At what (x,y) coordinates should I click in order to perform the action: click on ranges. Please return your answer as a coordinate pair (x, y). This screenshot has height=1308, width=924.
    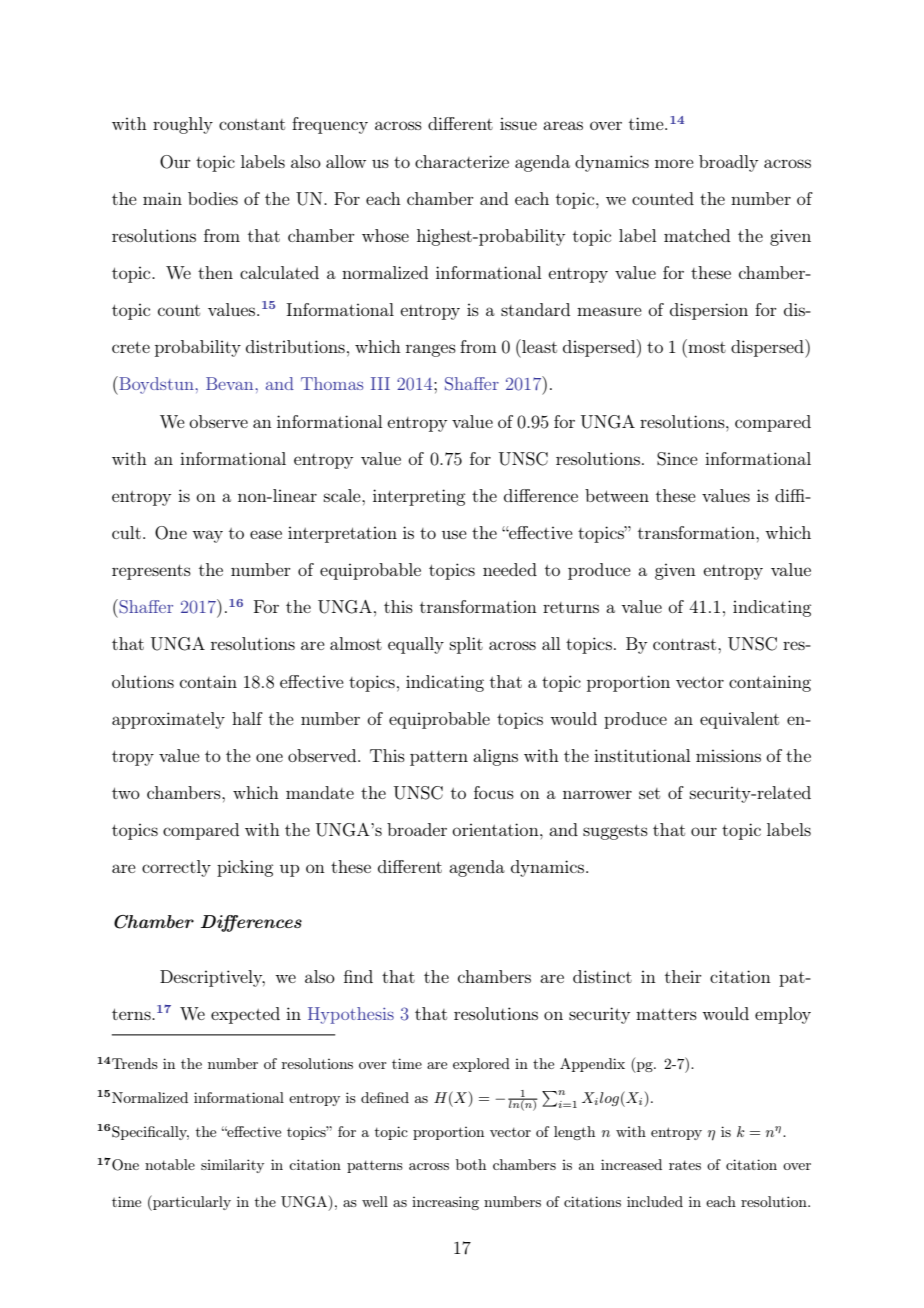
    Looking at the image, I should click on (431, 350).
